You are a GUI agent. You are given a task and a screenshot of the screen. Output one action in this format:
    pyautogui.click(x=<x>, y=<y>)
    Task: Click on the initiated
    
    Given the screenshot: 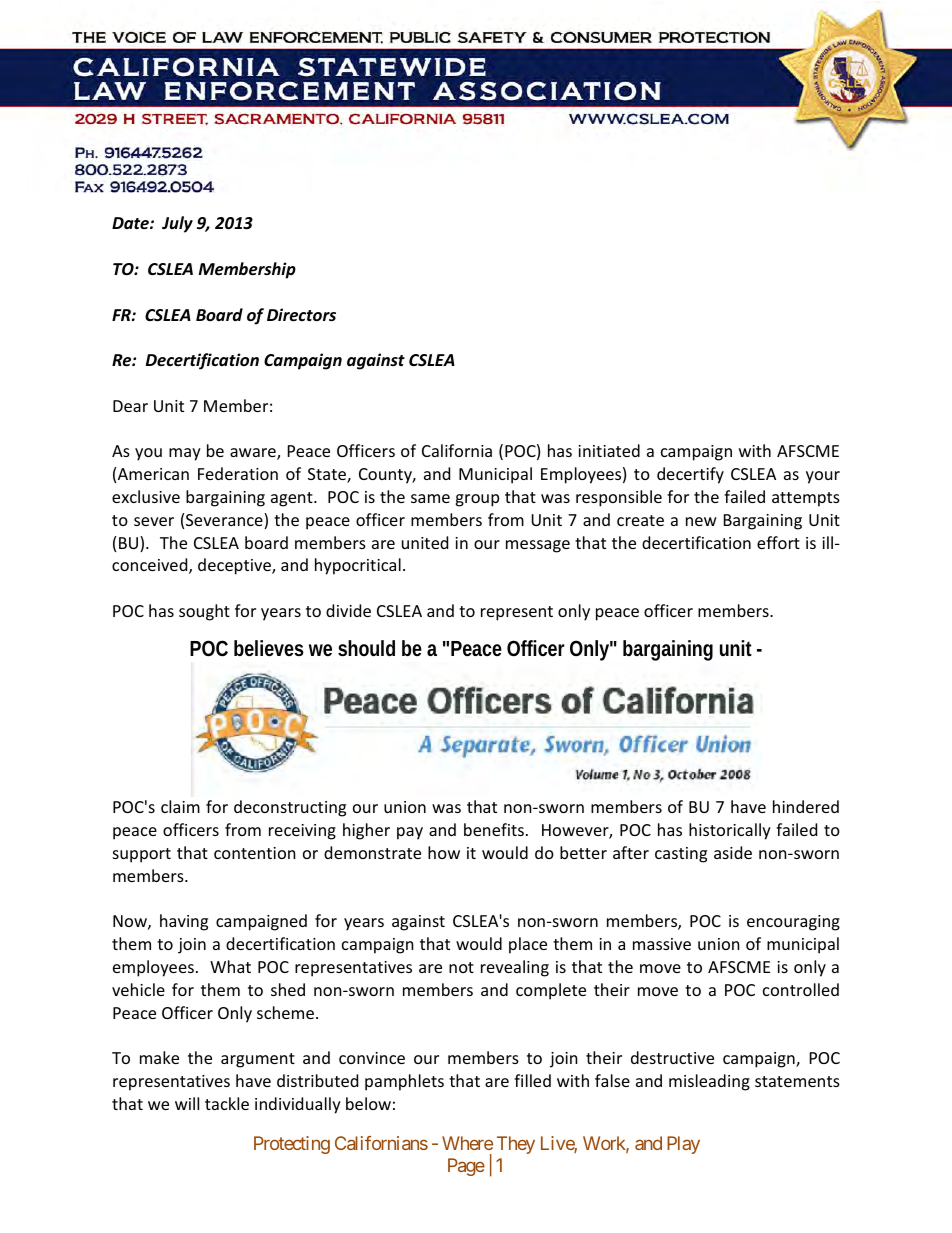 What is the action you would take?
    pyautogui.click(x=609, y=450)
